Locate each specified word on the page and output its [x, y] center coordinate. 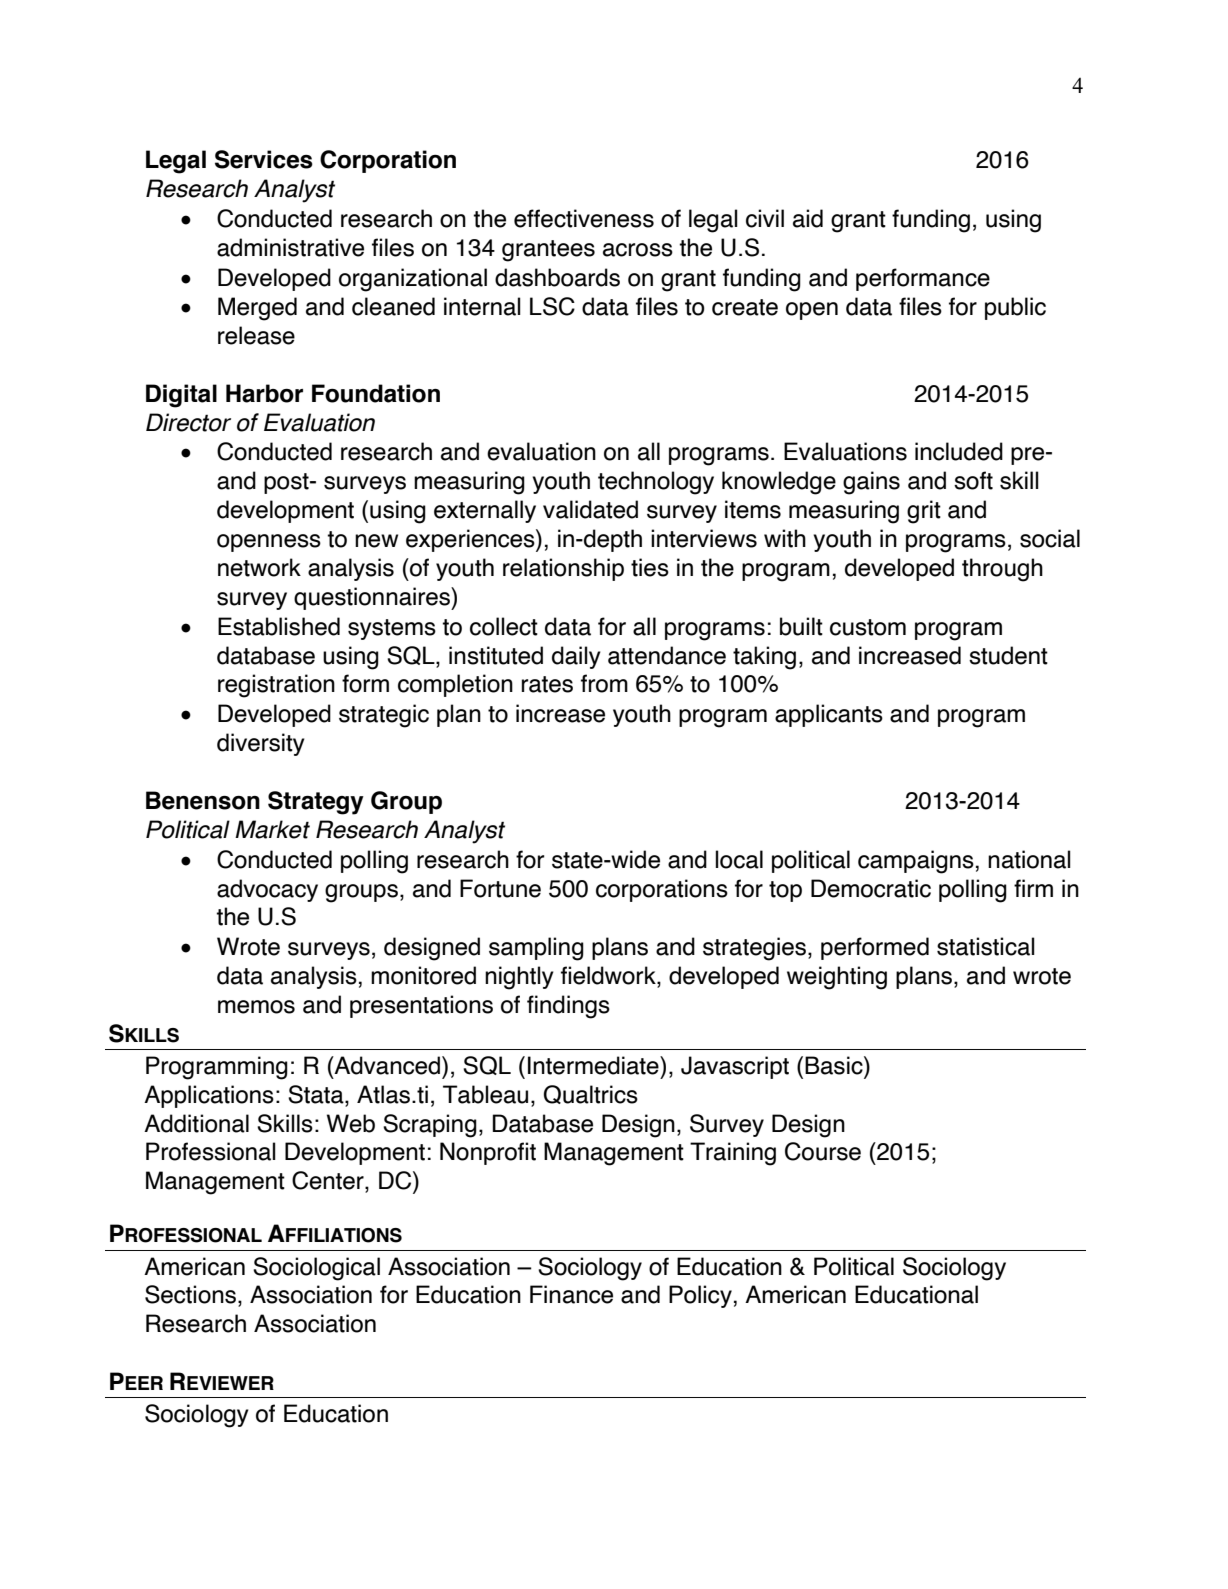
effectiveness [584, 218]
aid [808, 218]
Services [264, 159]
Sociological [316, 1269]
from [604, 683]
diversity [261, 744]
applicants [829, 715]
